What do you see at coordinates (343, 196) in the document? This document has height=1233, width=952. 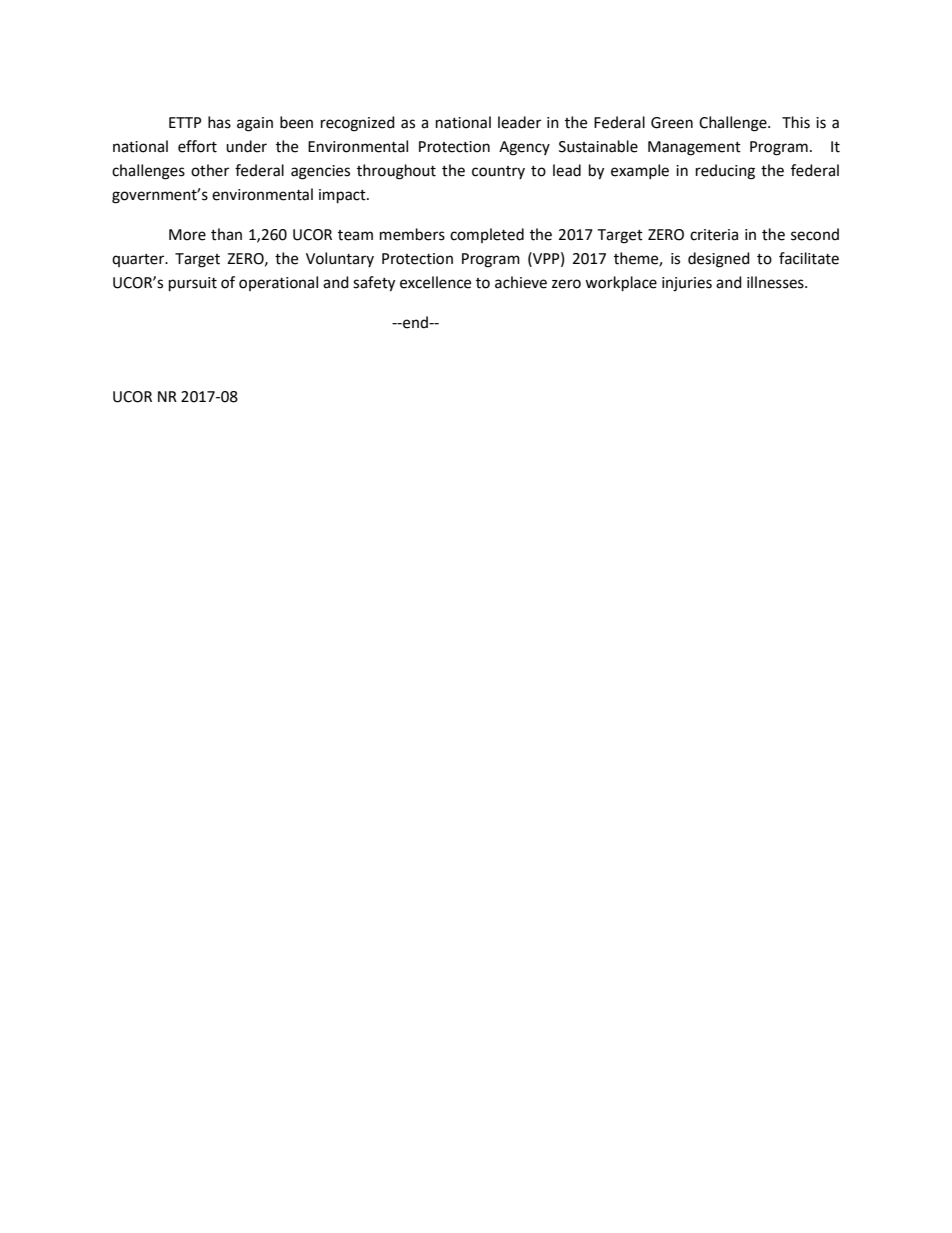 I see `impact` at bounding box center [343, 196].
